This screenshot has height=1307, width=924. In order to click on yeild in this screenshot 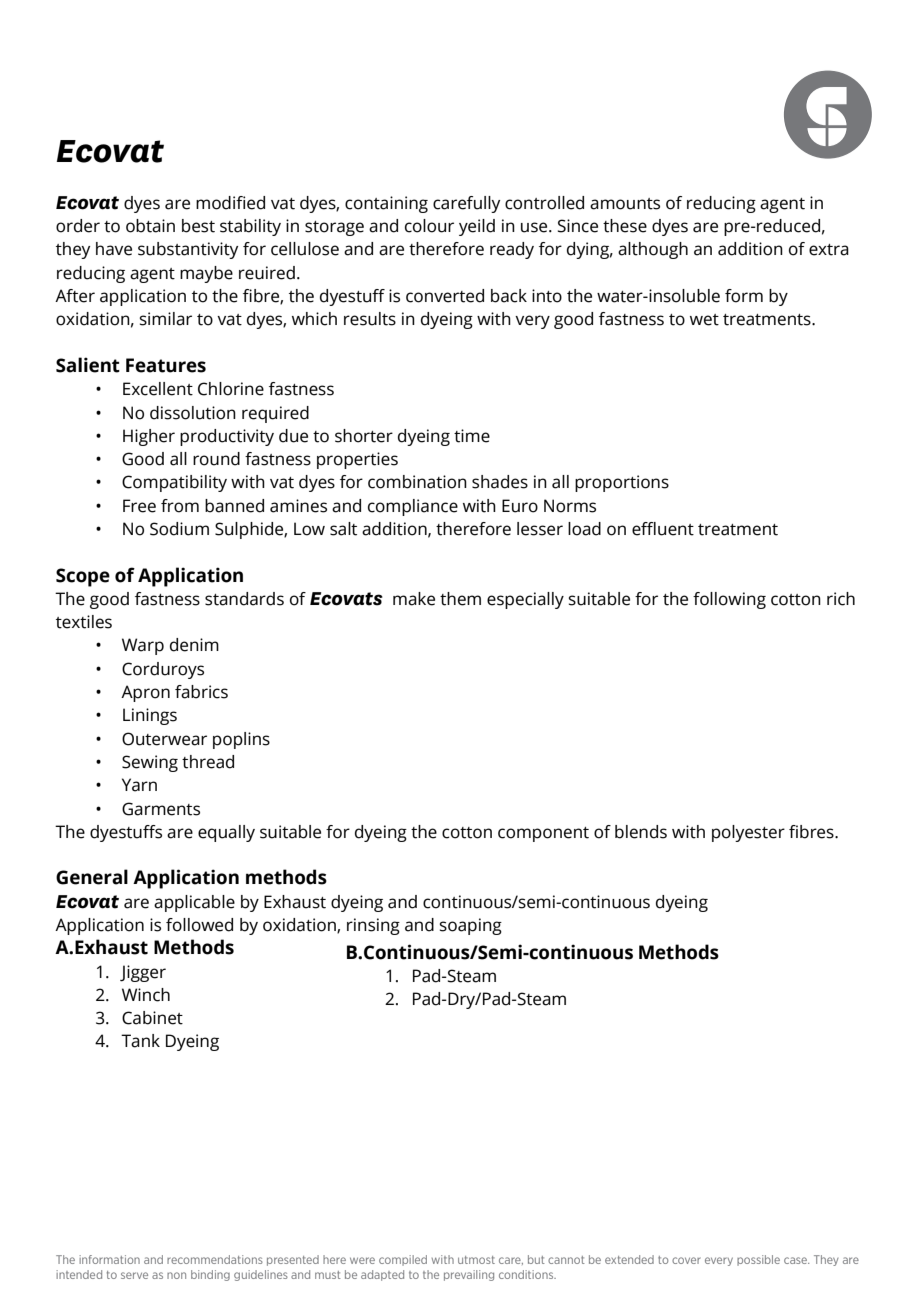, I will do `click(477, 227)`.
